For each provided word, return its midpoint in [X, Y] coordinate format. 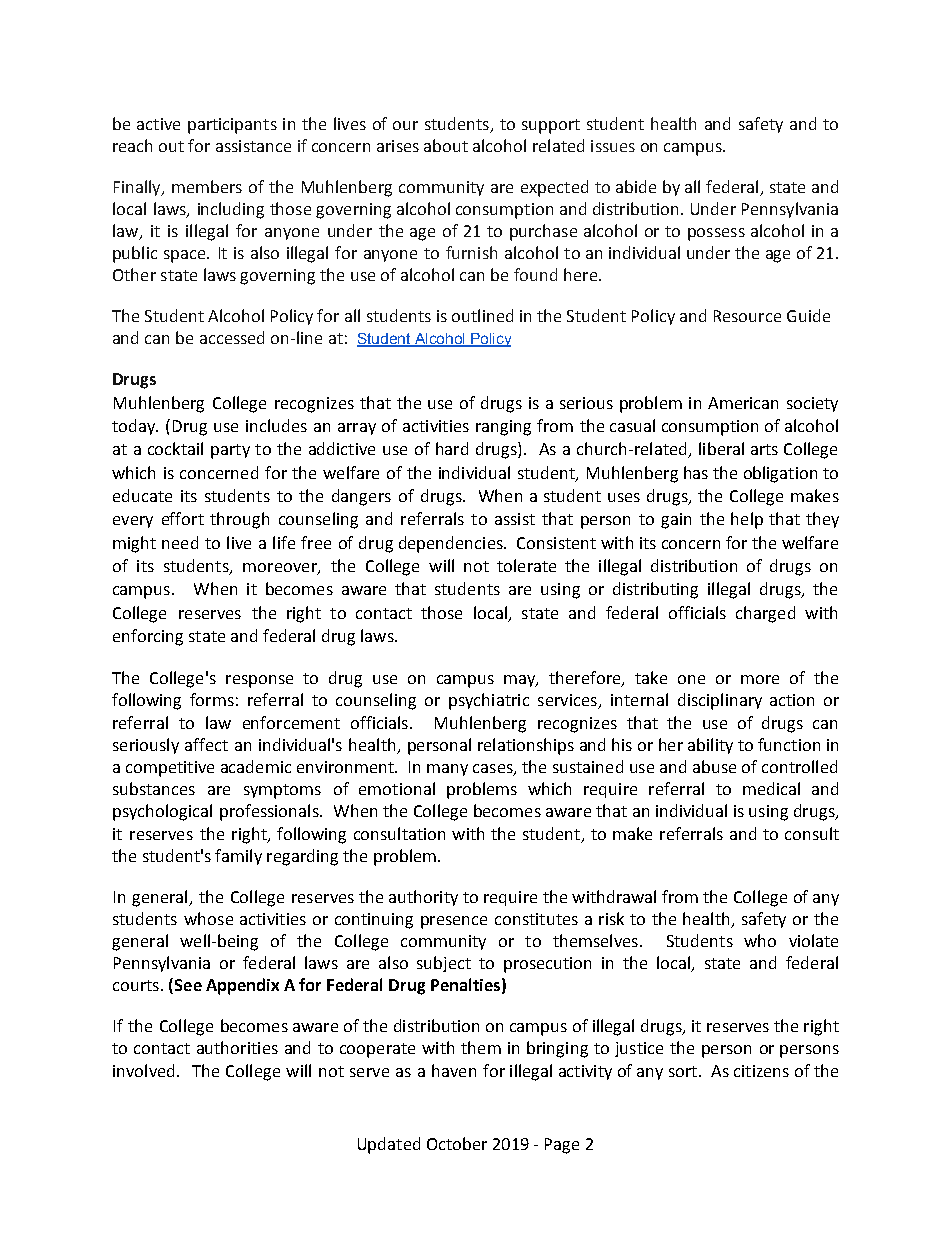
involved [143, 1070]
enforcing [148, 637]
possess [716, 234]
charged [765, 614]
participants [232, 126]
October [457, 1143]
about [446, 145]
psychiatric [489, 701]
